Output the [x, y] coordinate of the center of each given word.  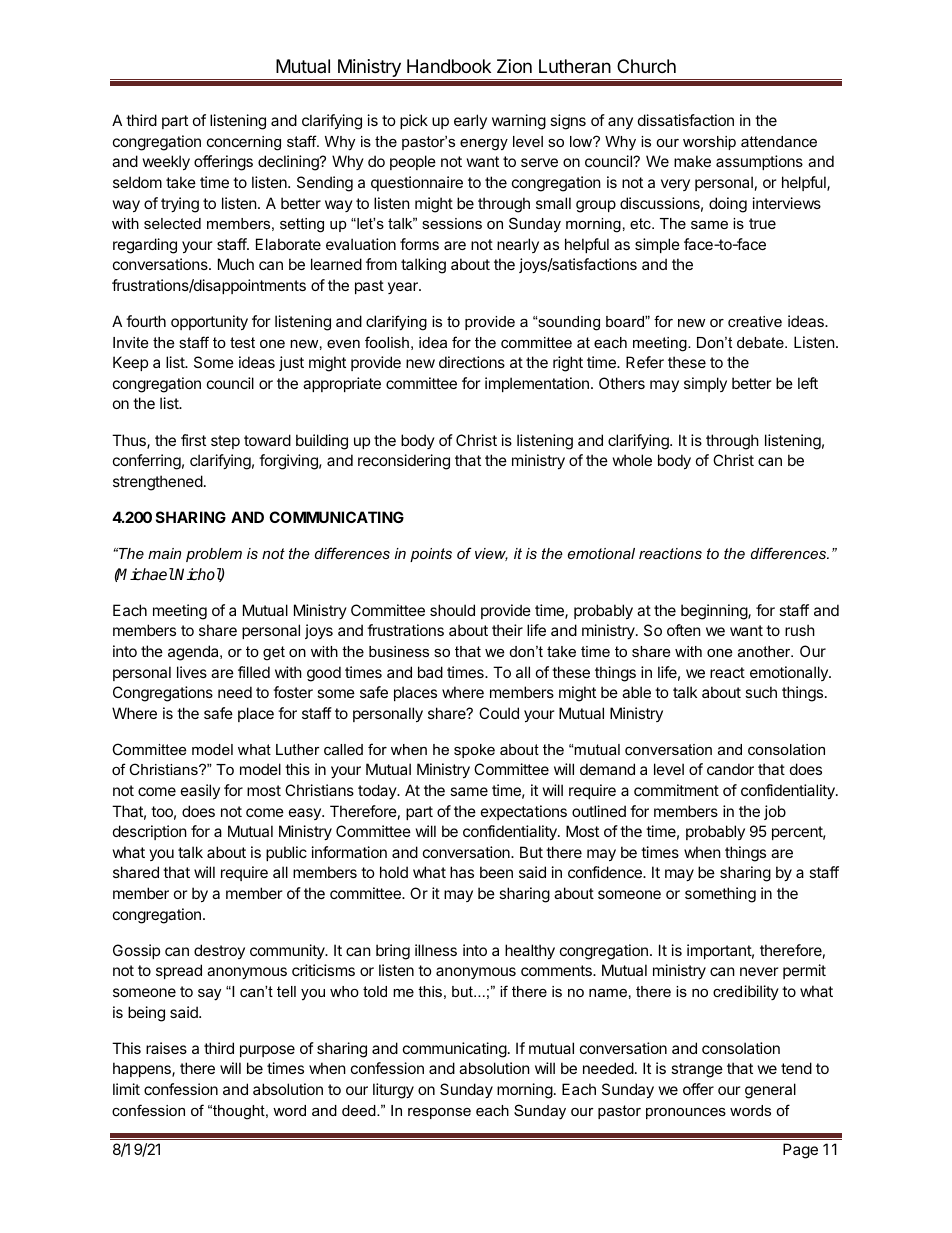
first [193, 440]
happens [143, 1069]
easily [200, 791]
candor [730, 769]
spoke [474, 751]
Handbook [449, 66]
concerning [244, 143]
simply [705, 384]
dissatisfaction [686, 120]
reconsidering [404, 462]
